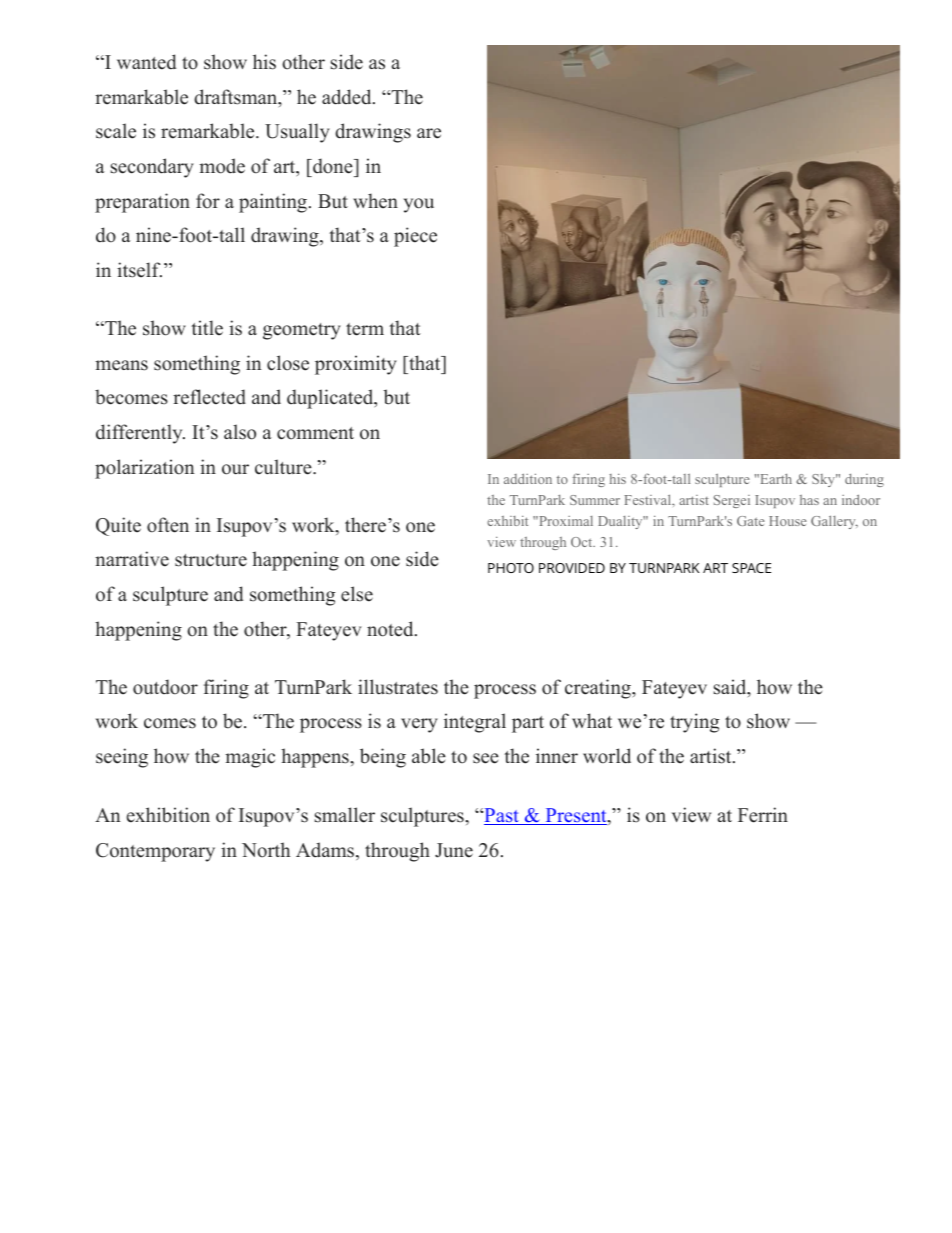 This screenshot has width=952, height=1233. I want to click on during, so click(864, 480).
